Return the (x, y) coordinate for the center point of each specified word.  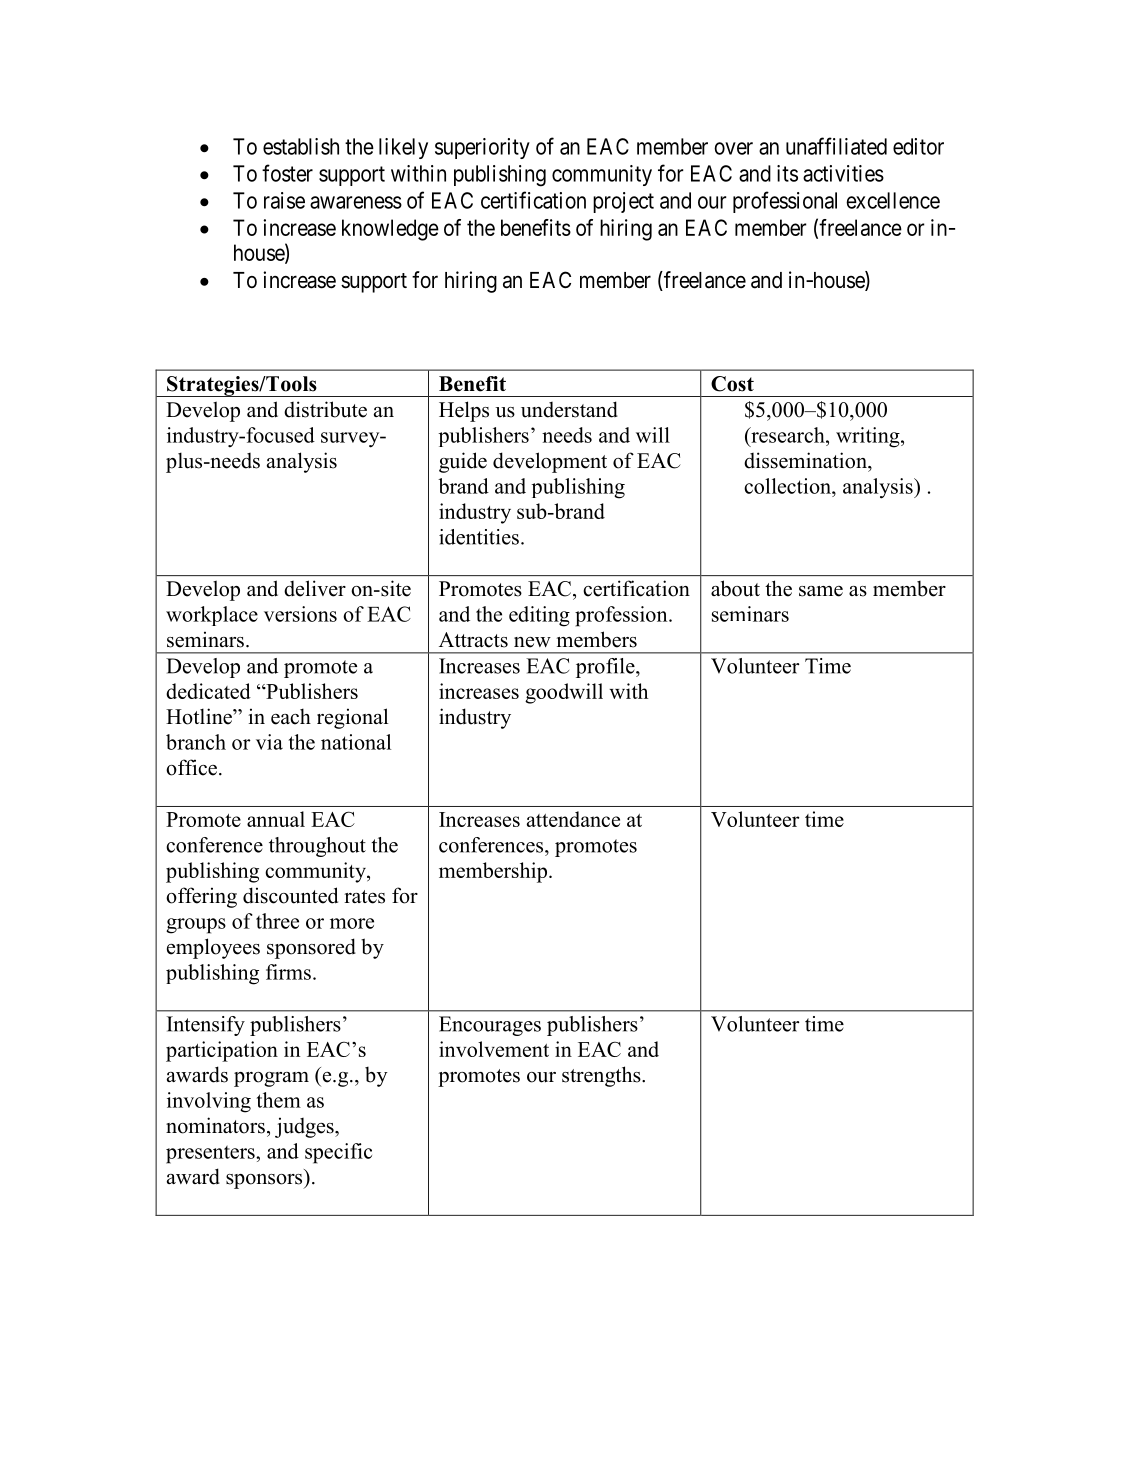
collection (788, 486)
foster (287, 173)
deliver (315, 588)
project (623, 202)
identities (479, 537)
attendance (573, 819)
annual (276, 819)
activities (843, 173)
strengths (602, 1076)
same (821, 591)
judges (305, 1127)
